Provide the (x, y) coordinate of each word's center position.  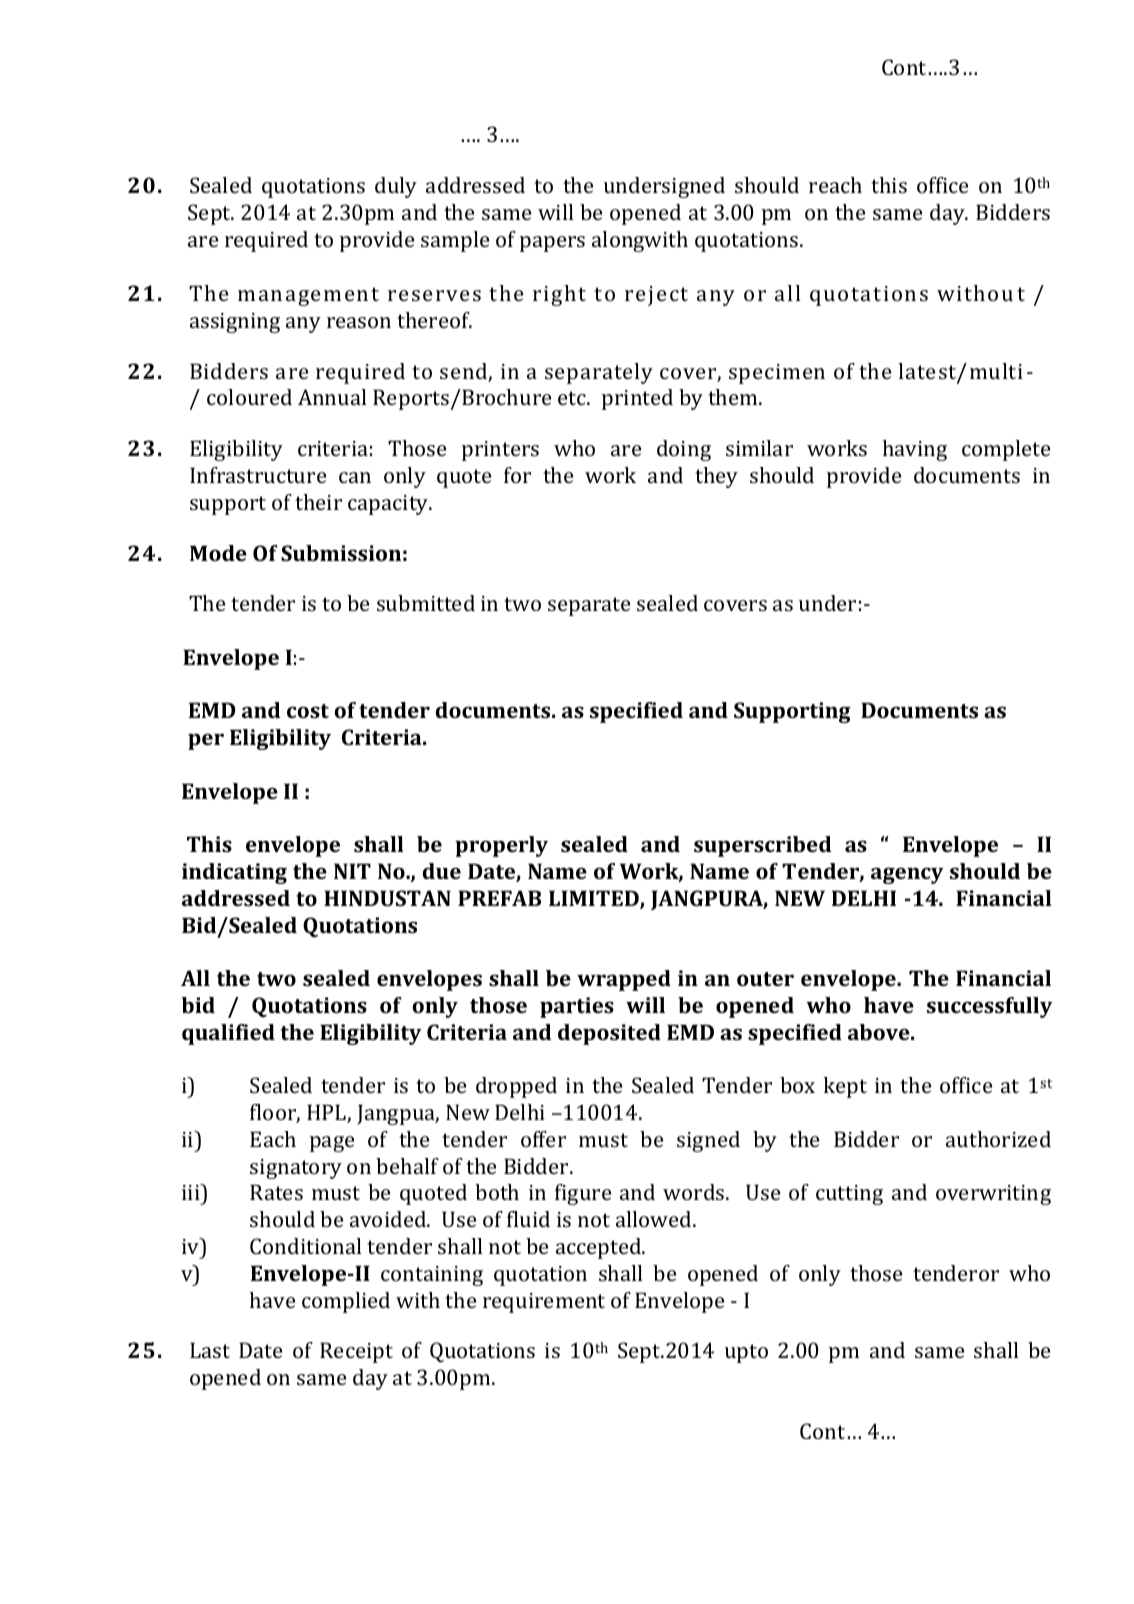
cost (308, 711)
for (517, 475)
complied (346, 1302)
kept (845, 1087)
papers (552, 244)
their (318, 502)
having (915, 450)
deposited (609, 1034)
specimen (777, 374)
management (308, 296)
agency (907, 875)
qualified (228, 1034)
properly (501, 846)
